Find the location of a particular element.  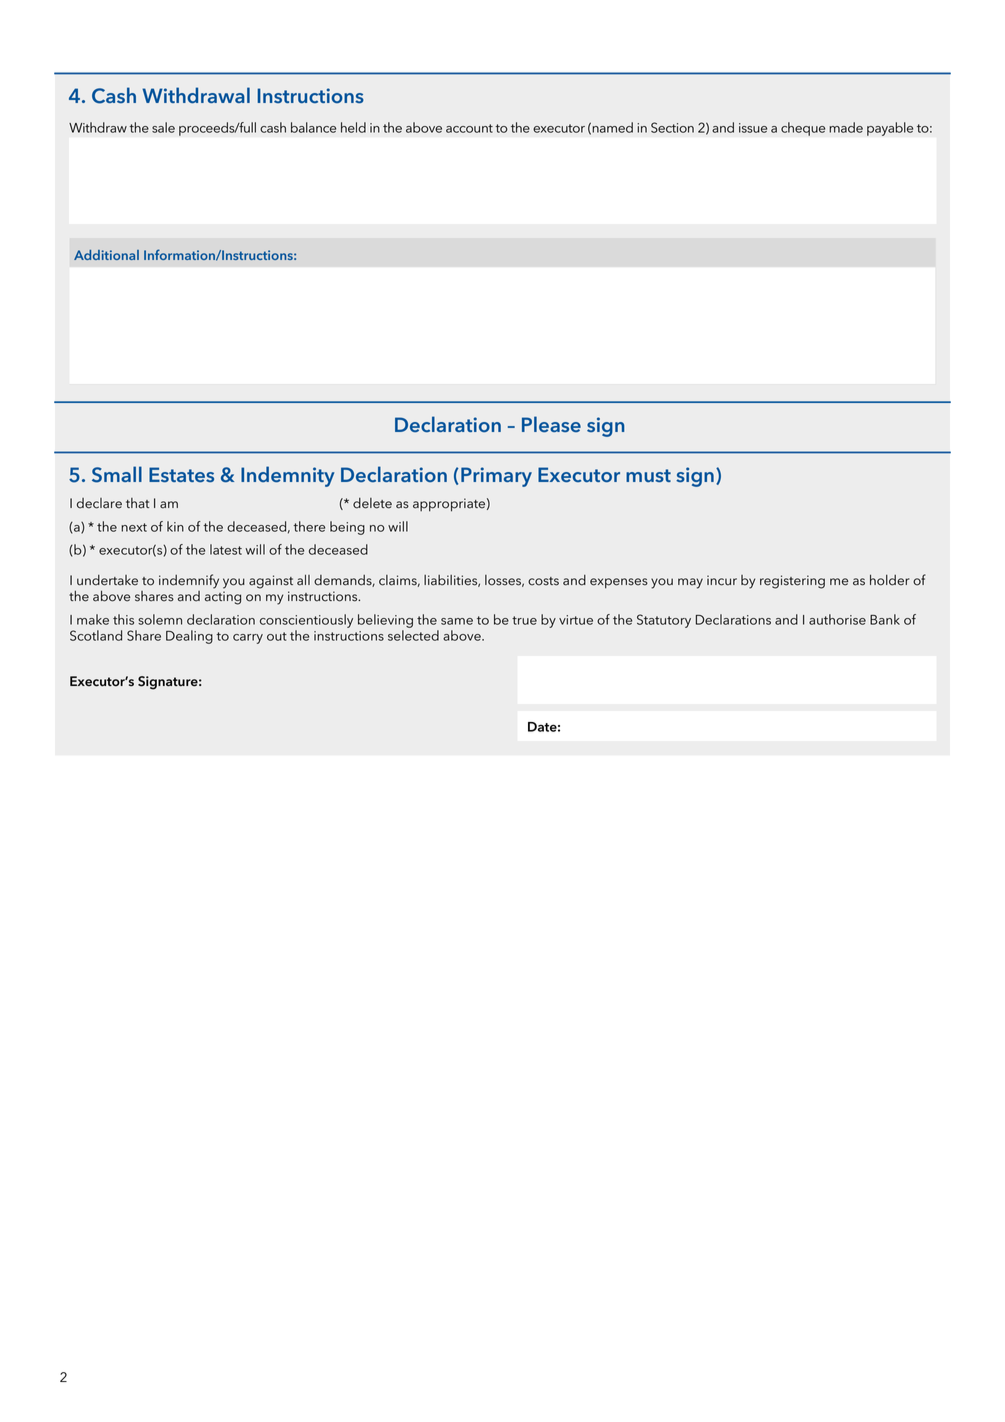

Additional is located at coordinates (106, 255).
